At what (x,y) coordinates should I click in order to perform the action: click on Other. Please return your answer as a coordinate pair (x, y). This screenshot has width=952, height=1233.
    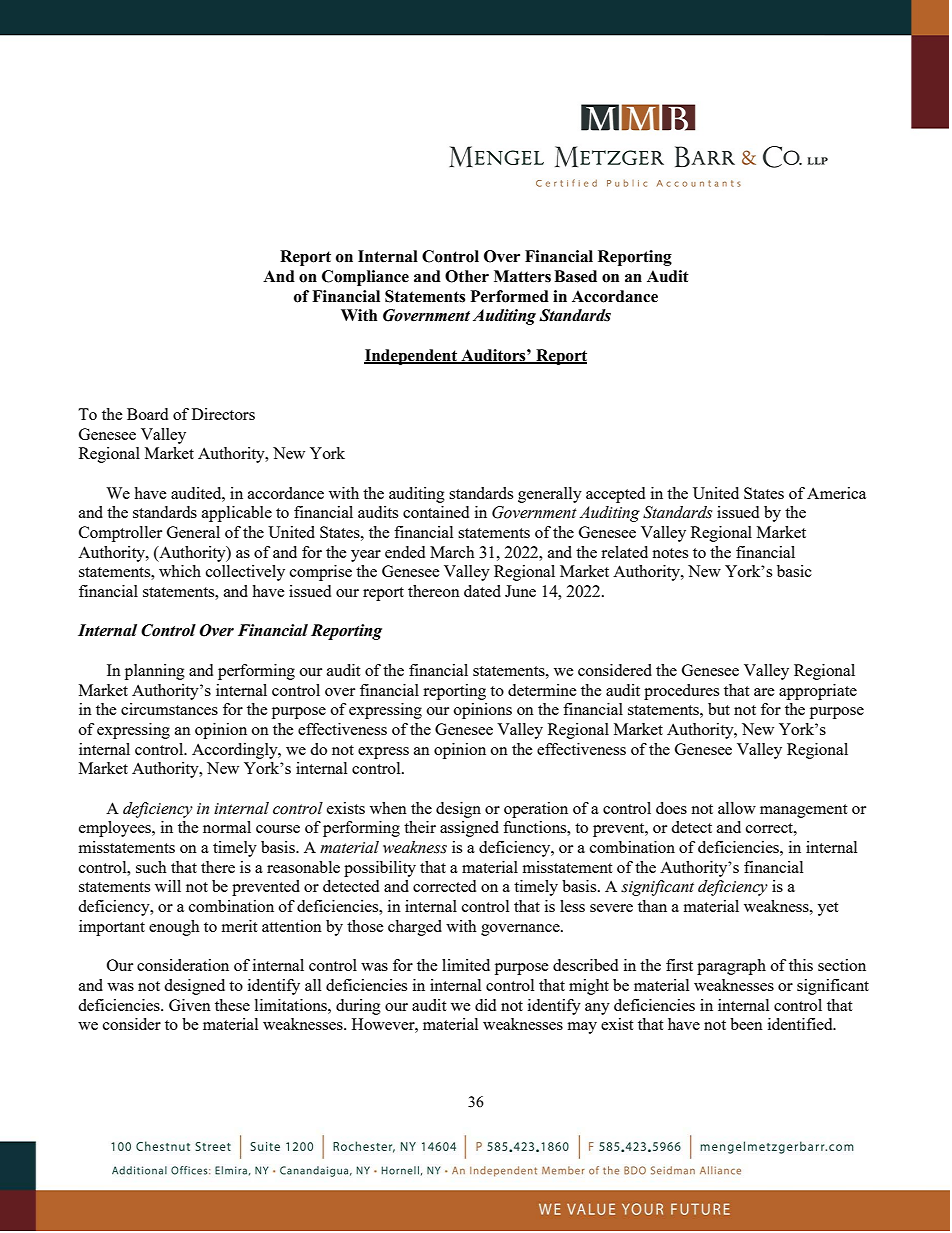
    Looking at the image, I should click on (467, 276).
